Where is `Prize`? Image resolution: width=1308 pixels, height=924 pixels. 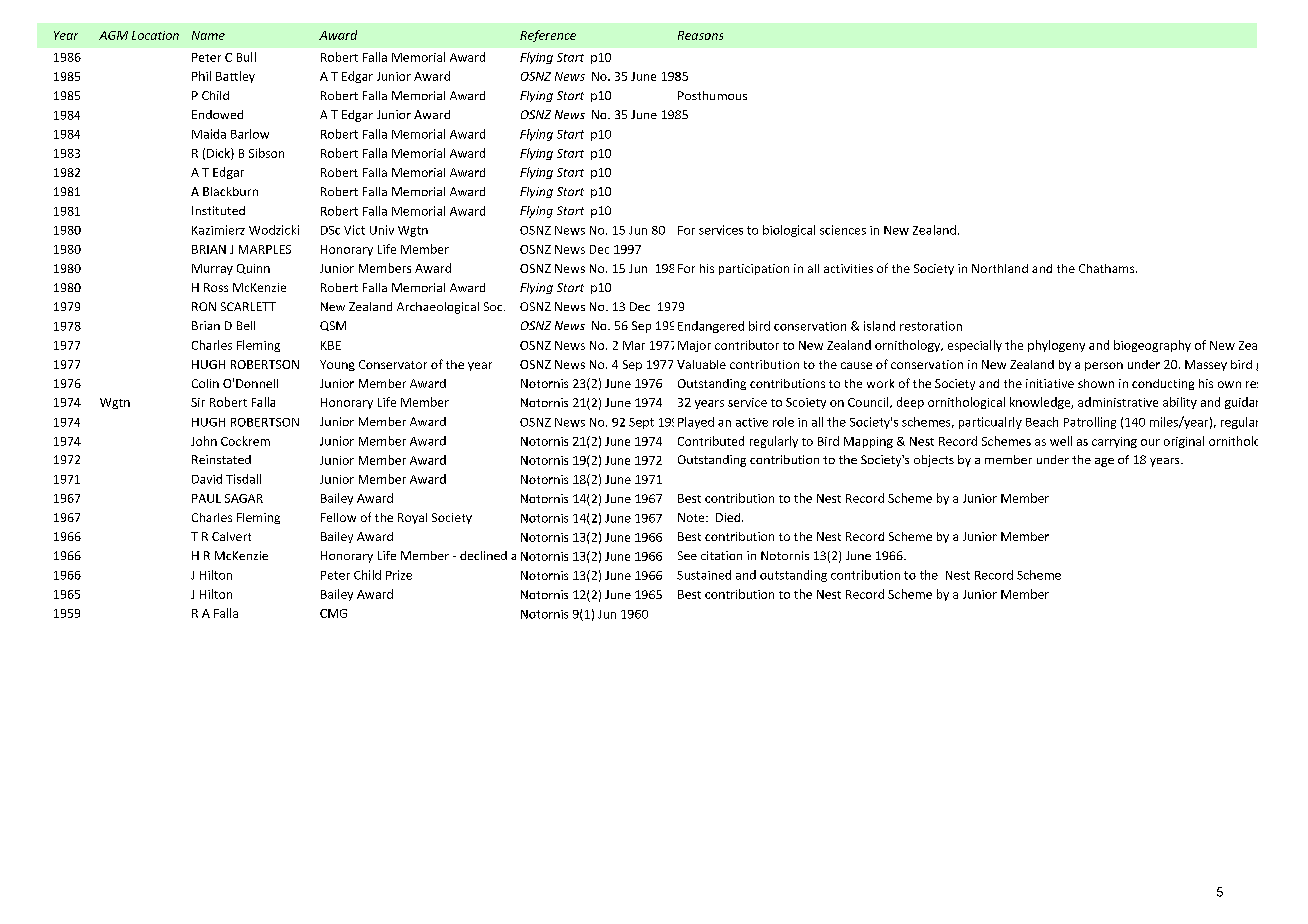
Prize is located at coordinates (399, 575).
